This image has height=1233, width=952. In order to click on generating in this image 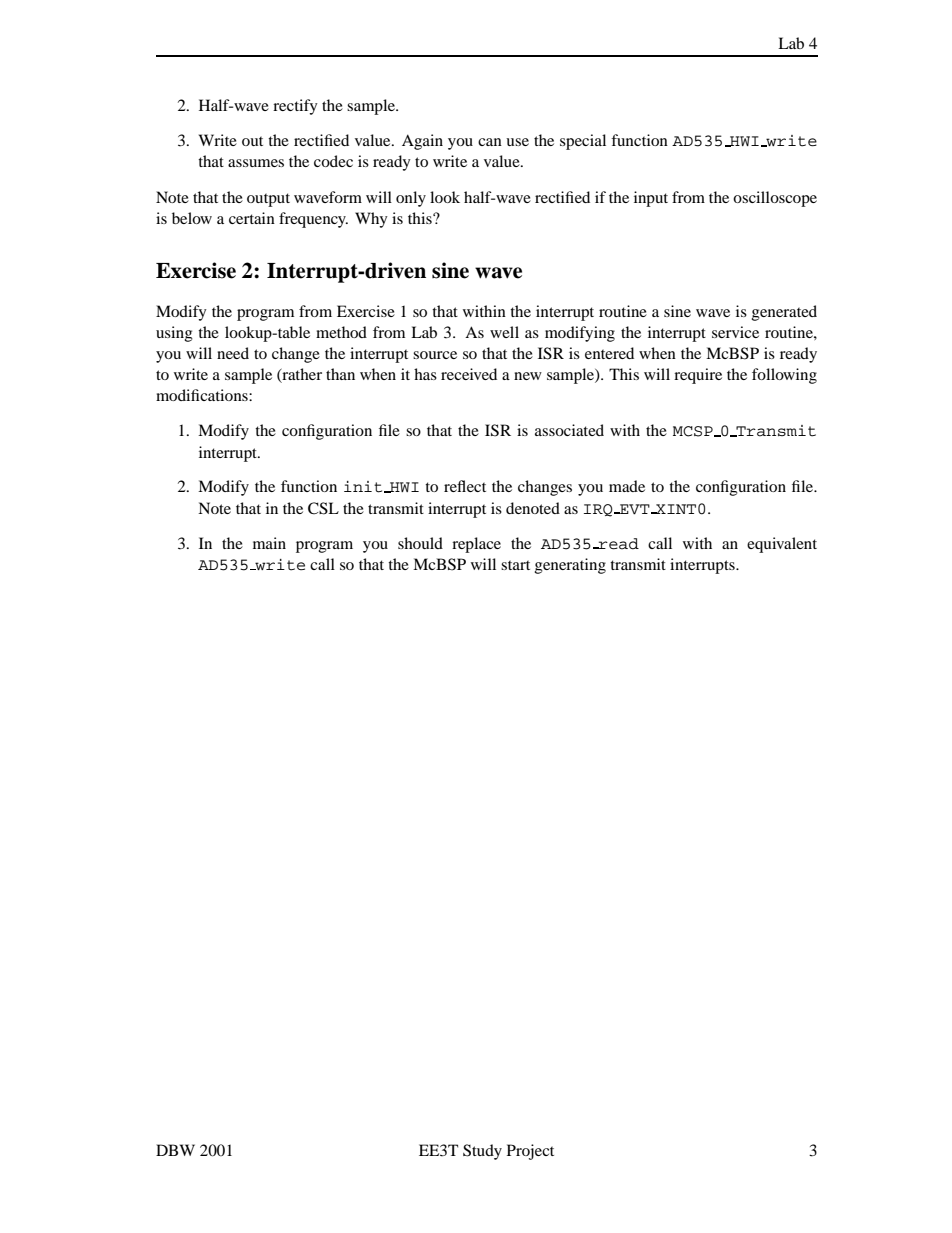, I will do `click(570, 566)`.
